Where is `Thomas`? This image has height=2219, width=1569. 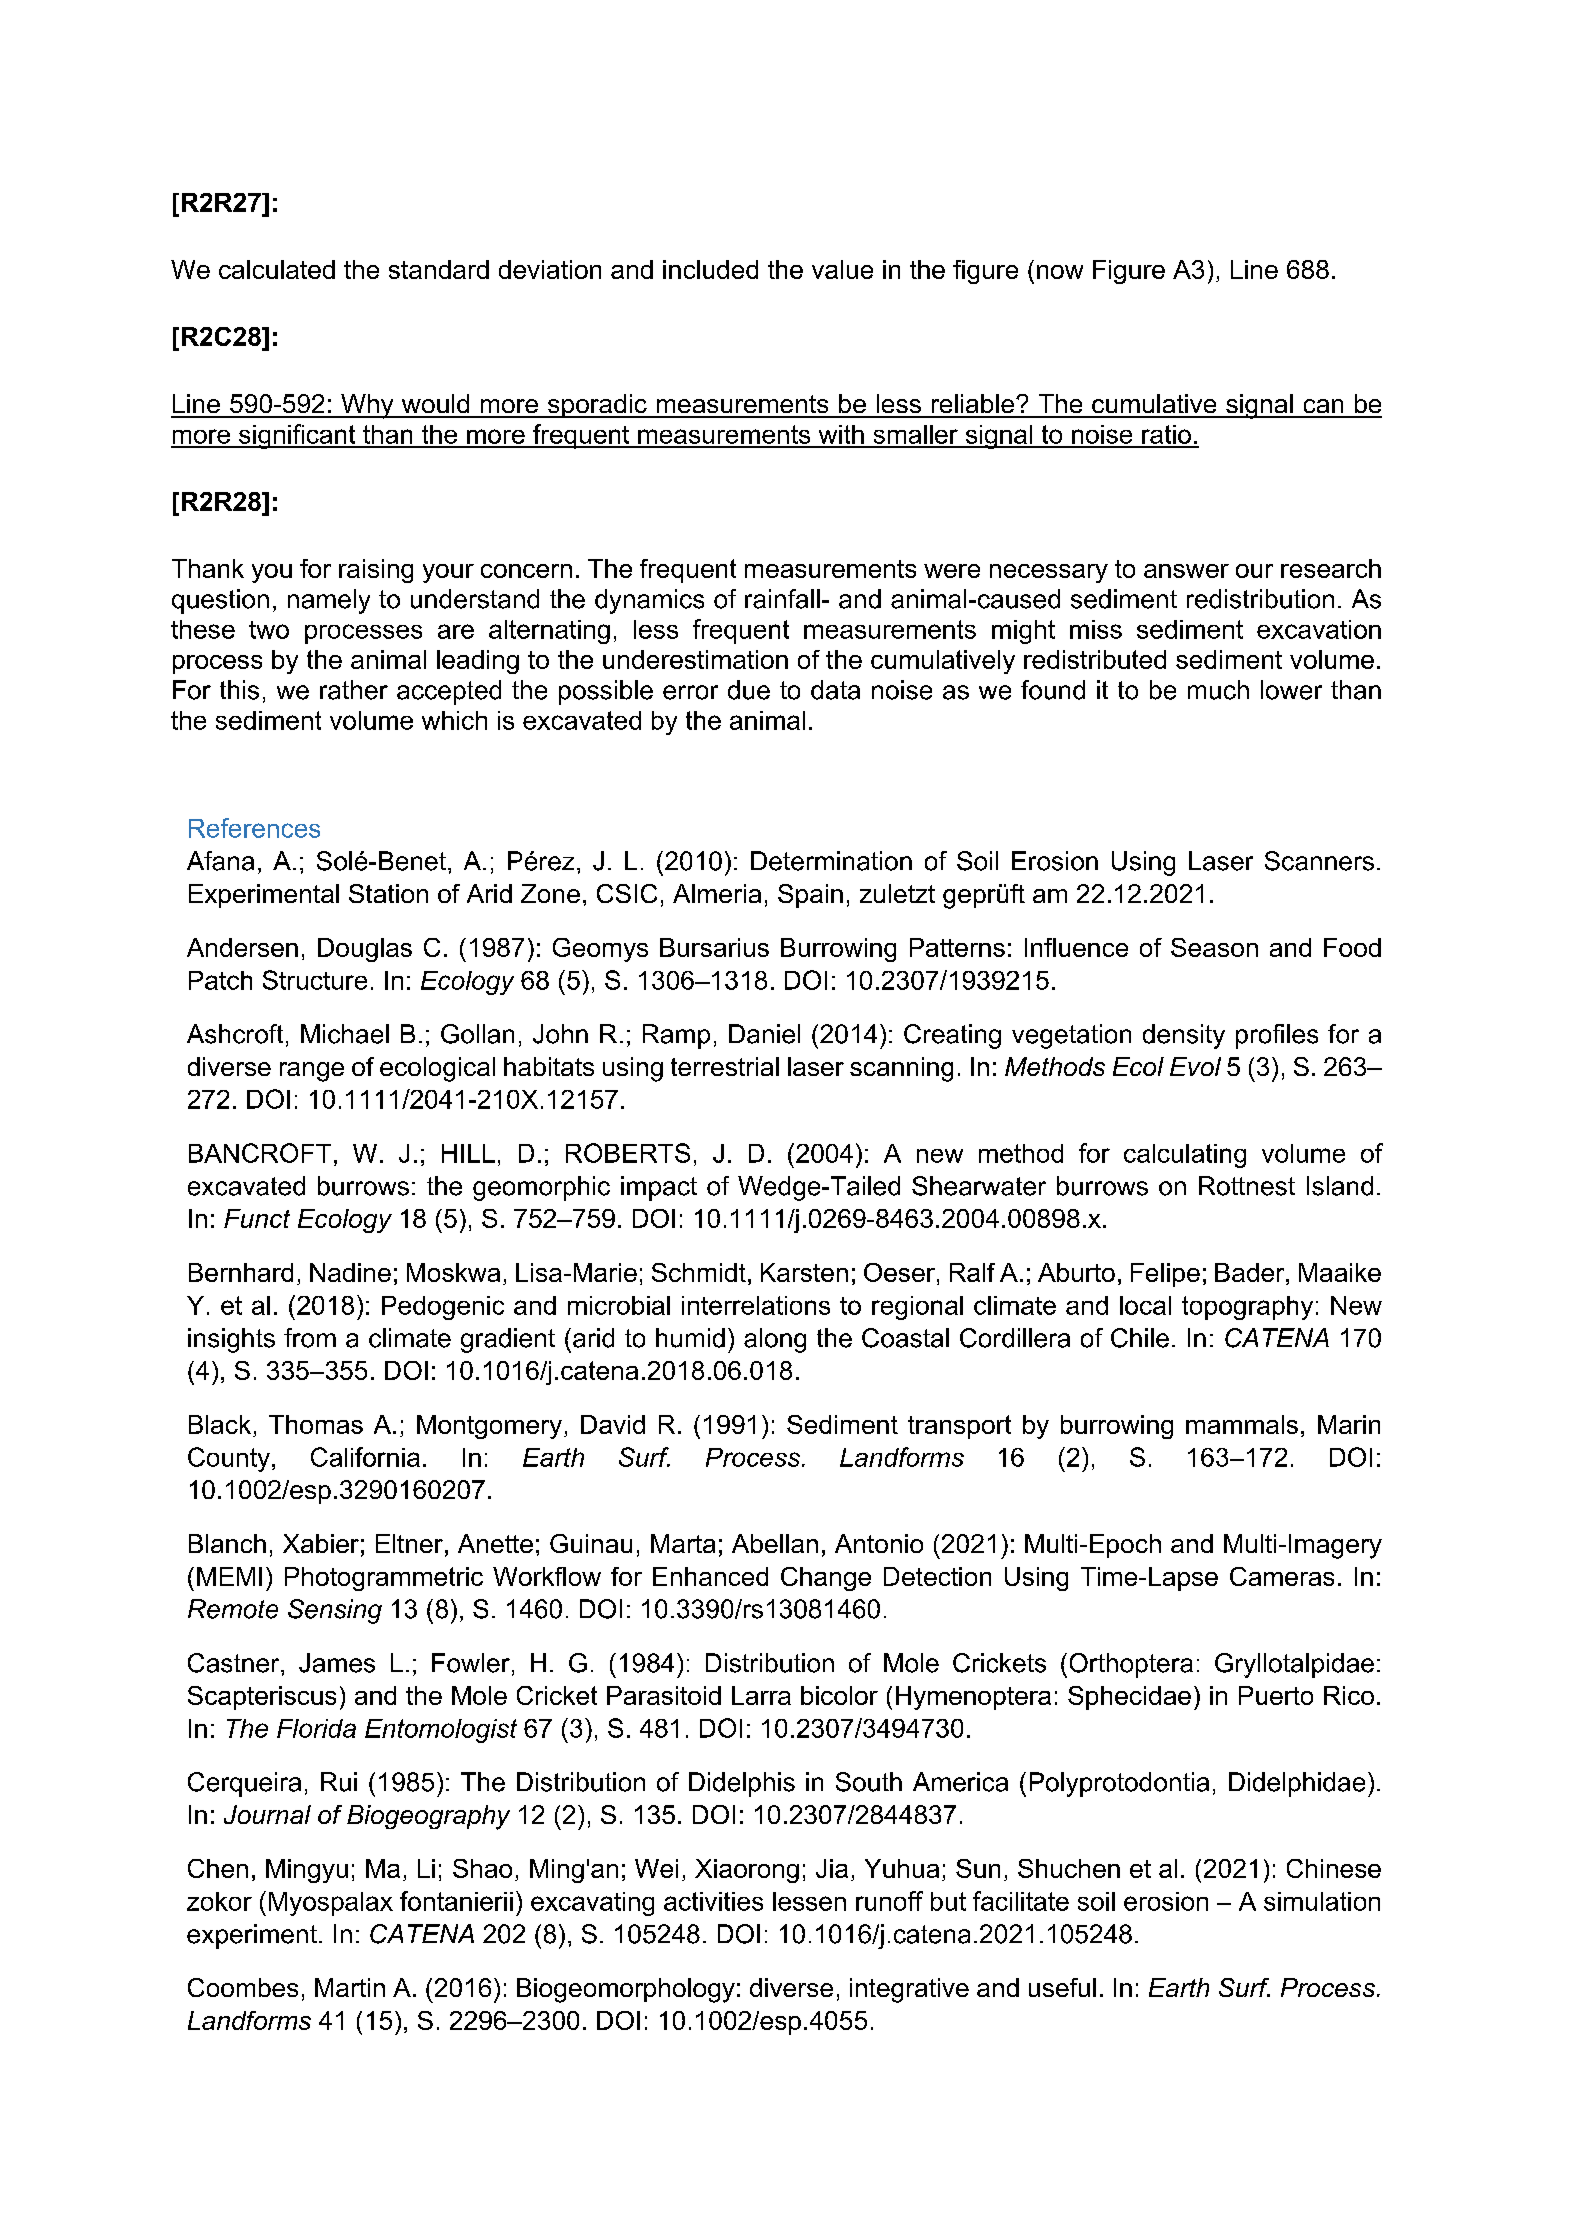 Thomas is located at coordinates (316, 1424).
